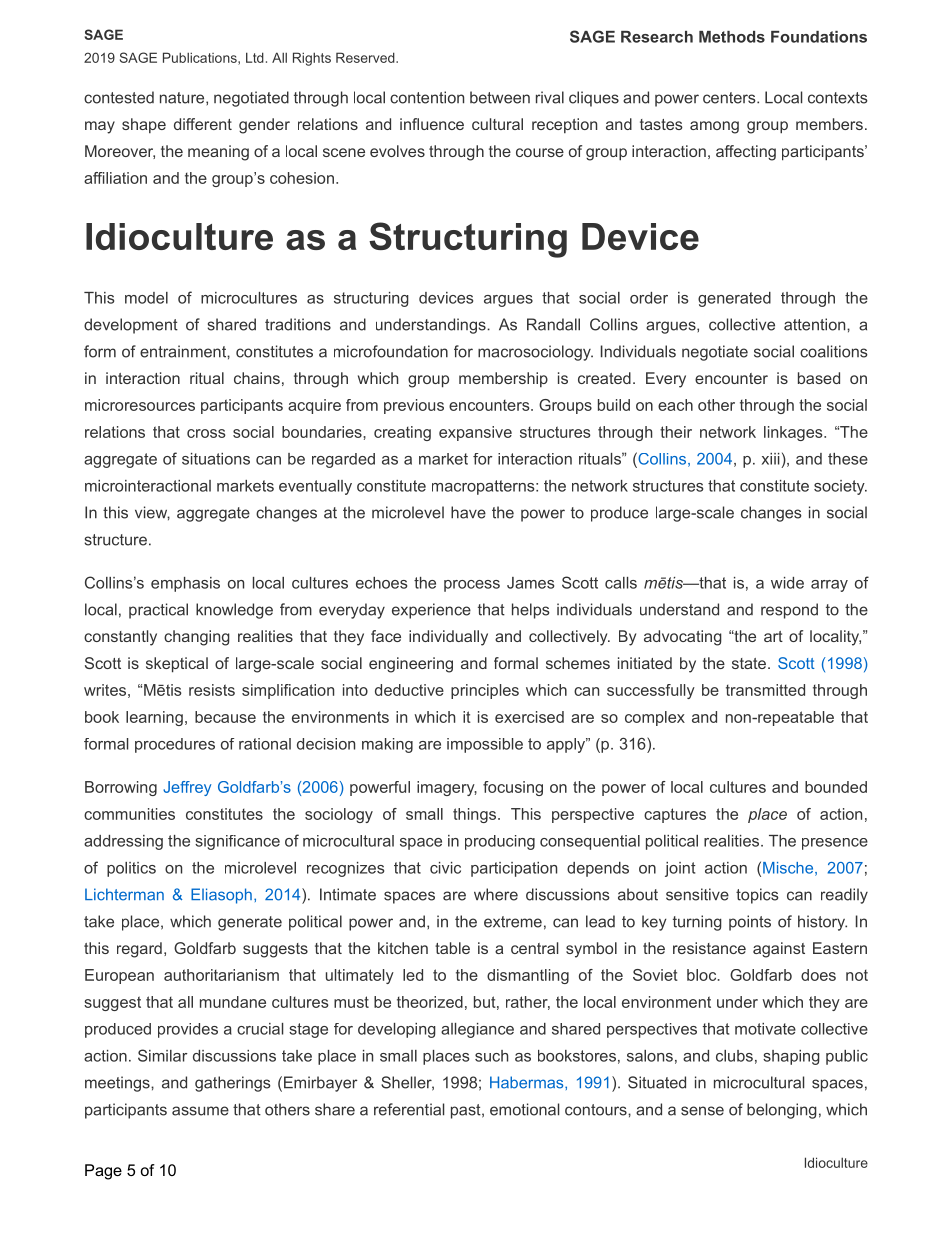 Image resolution: width=952 pixels, height=1233 pixels. What do you see at coordinates (500, 97) in the document?
I see `between` at bounding box center [500, 97].
